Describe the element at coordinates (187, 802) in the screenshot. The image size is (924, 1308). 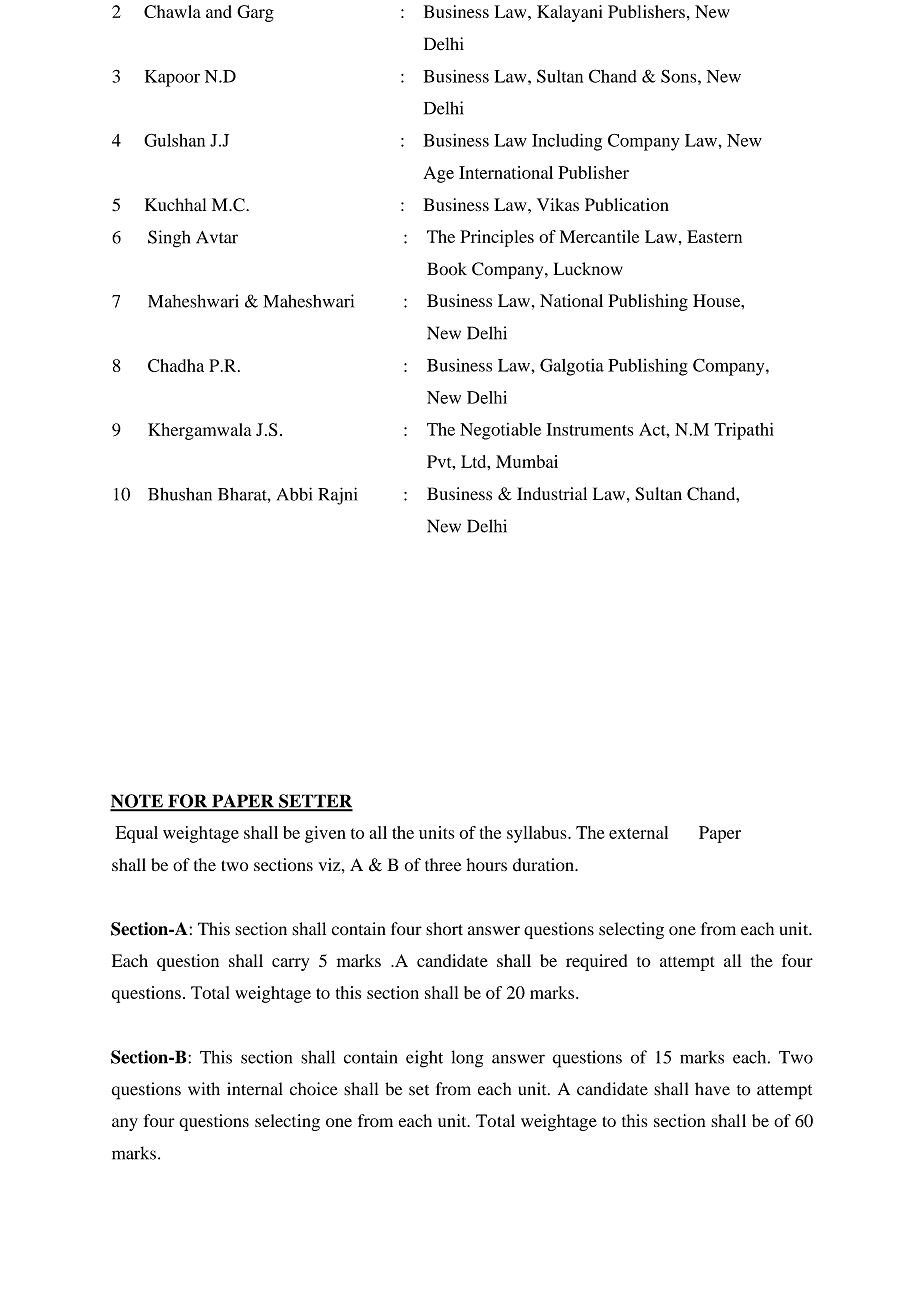
I see `FOR` at that location.
